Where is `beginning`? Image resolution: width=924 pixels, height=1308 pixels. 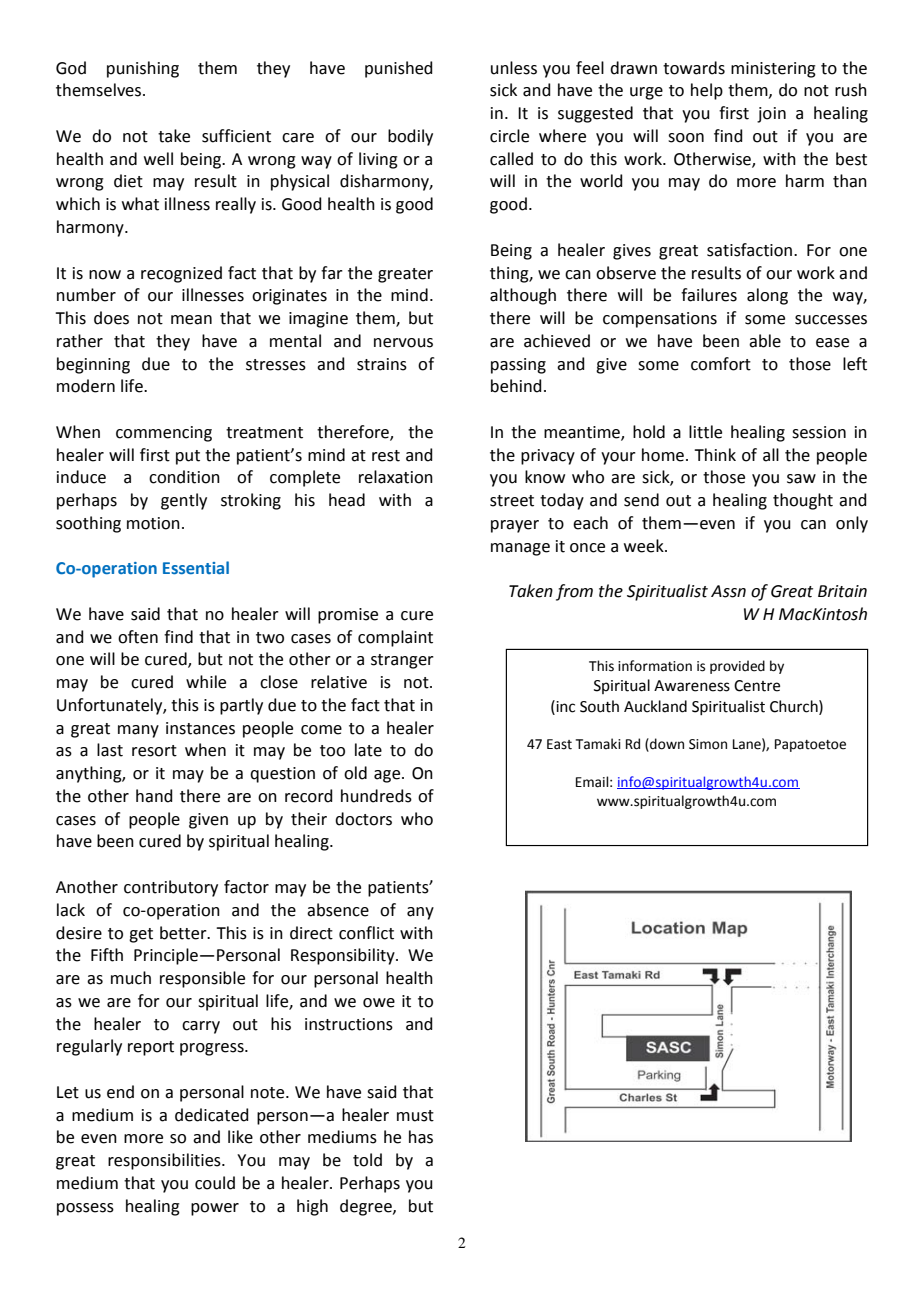 beginning is located at coordinates (93, 365).
